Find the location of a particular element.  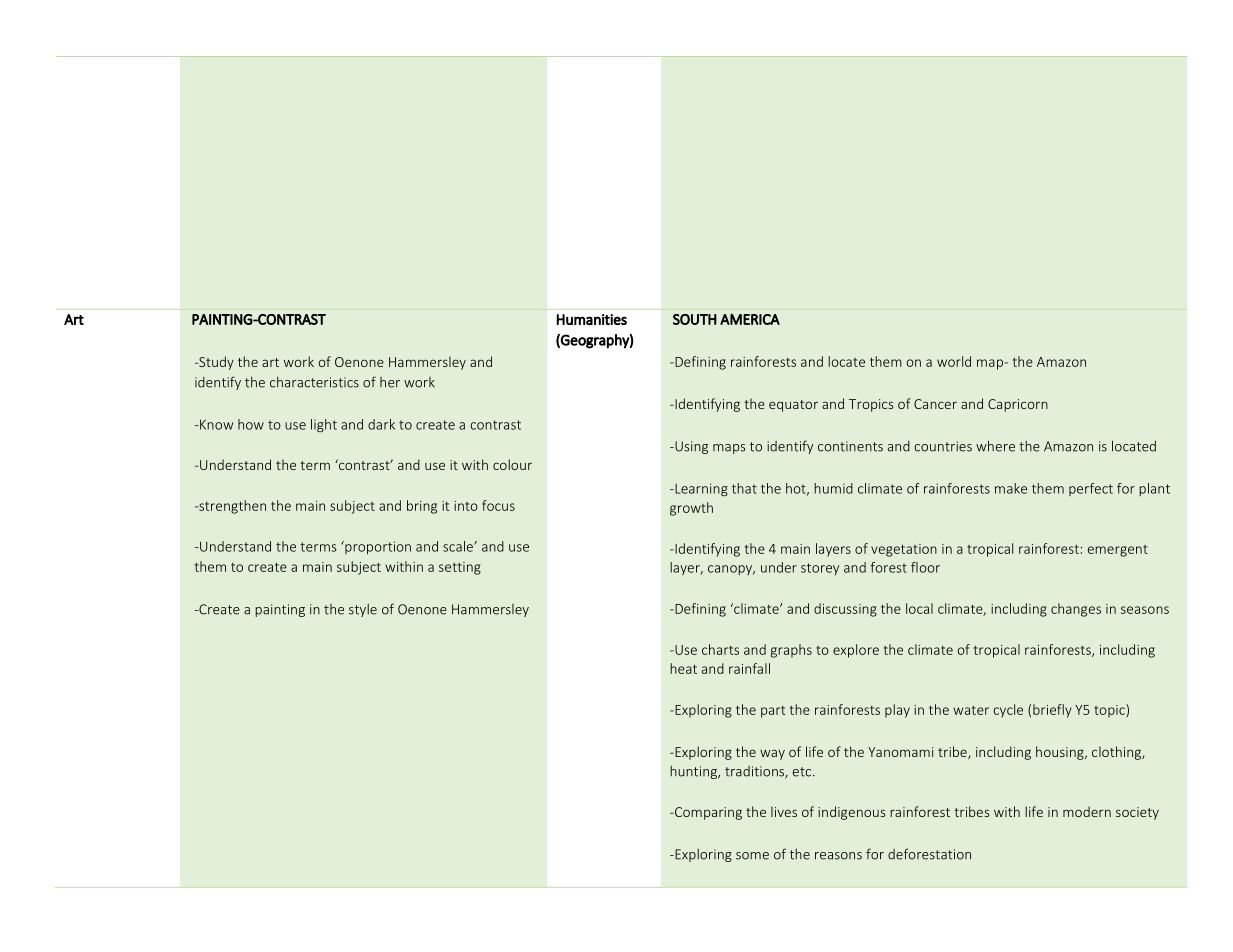

some is located at coordinates (752, 856).
